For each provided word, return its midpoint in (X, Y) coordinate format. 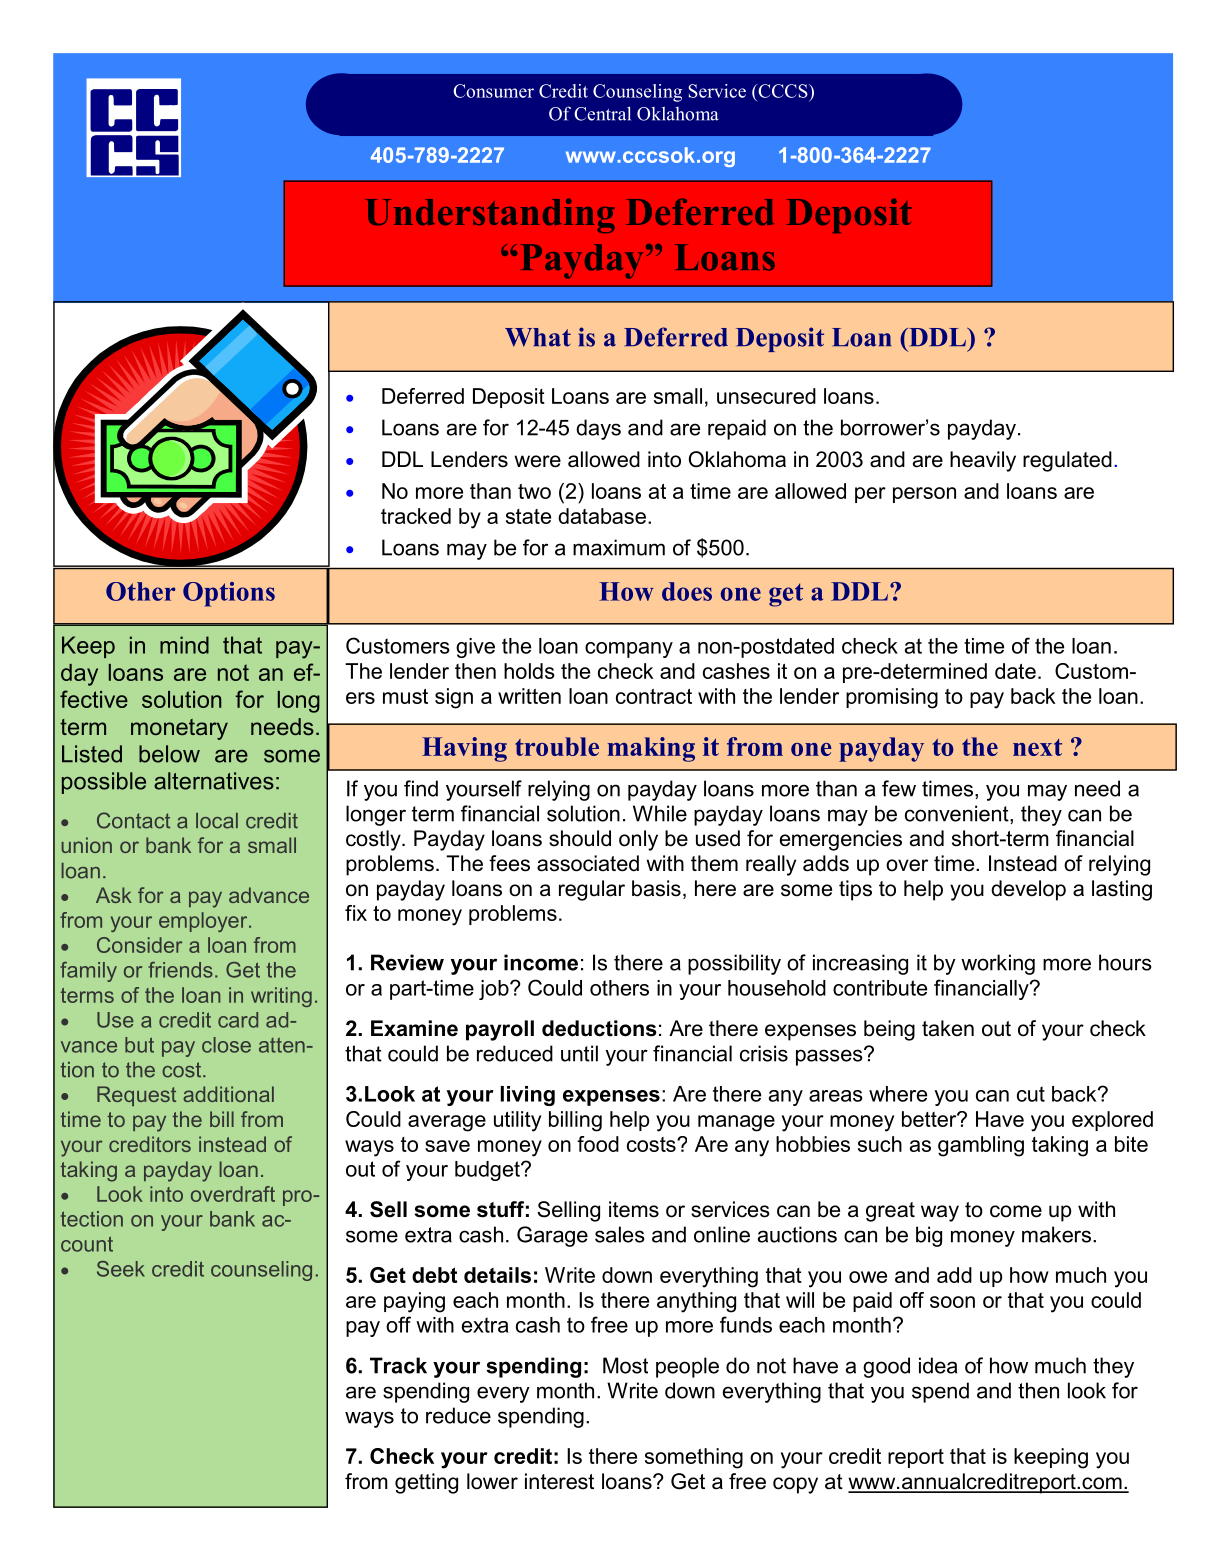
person (924, 495)
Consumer (493, 91)
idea (938, 1365)
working (998, 964)
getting (426, 1483)
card (238, 1020)
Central (602, 113)
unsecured (766, 396)
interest (559, 1481)
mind (184, 645)
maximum (619, 547)
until (579, 1053)
